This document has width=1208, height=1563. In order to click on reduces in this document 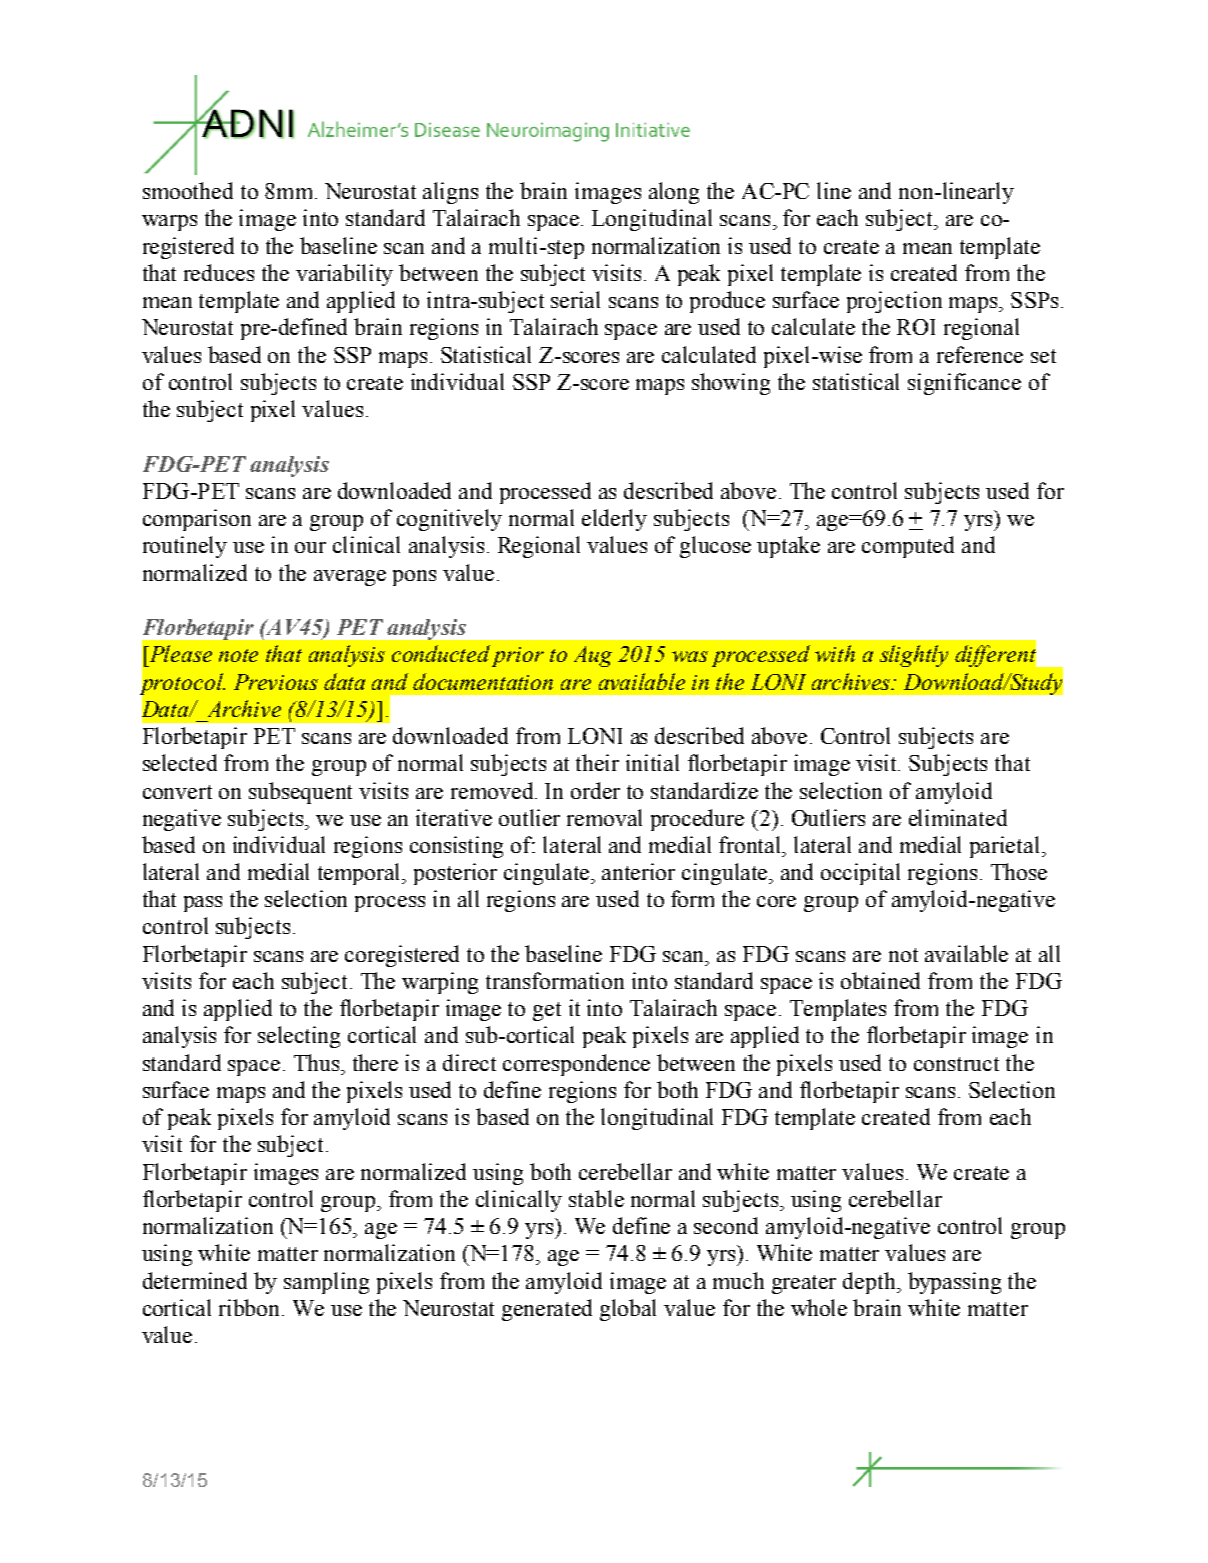, I will do `click(219, 272)`.
